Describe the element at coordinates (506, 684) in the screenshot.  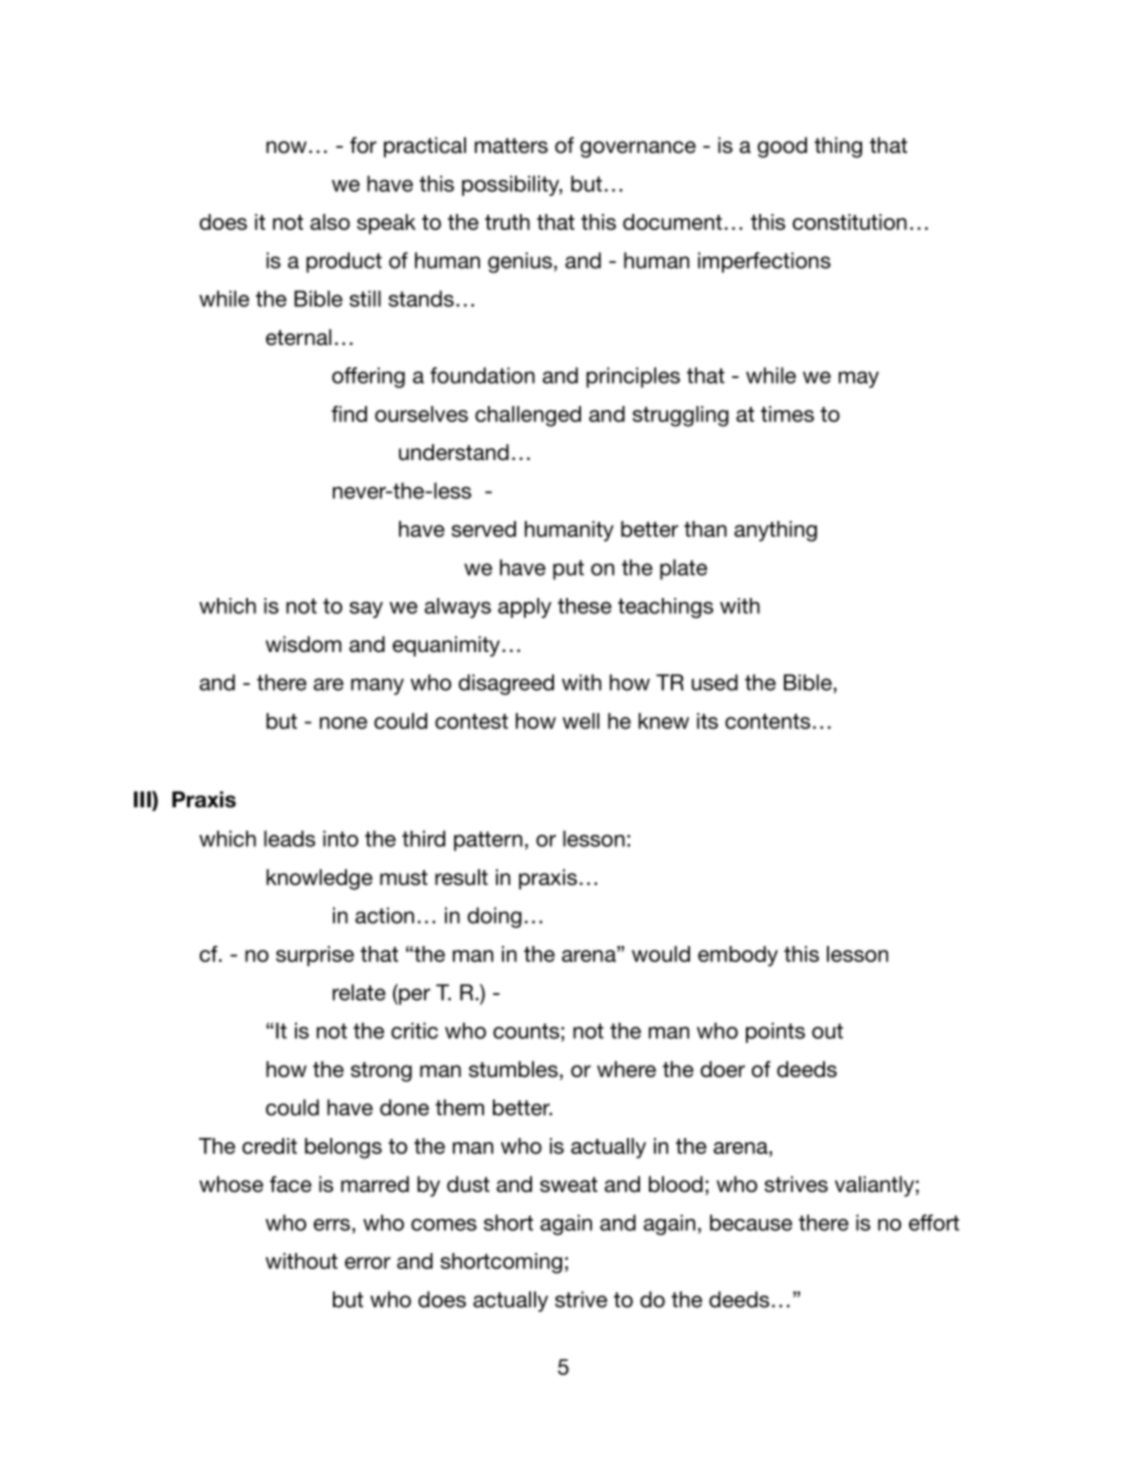
I see `disagreed` at that location.
